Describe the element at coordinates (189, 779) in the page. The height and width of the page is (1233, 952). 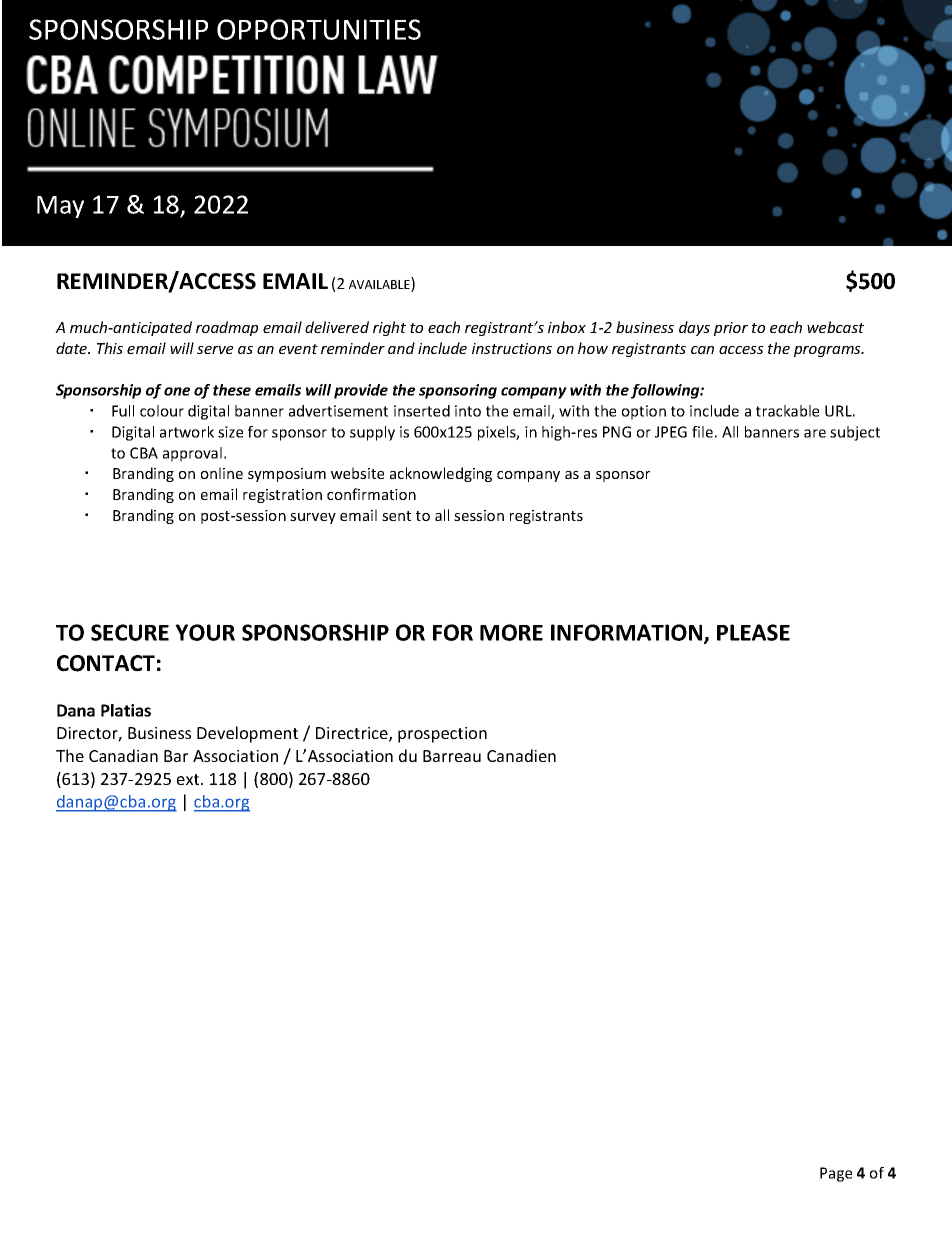
I see `ext` at that location.
